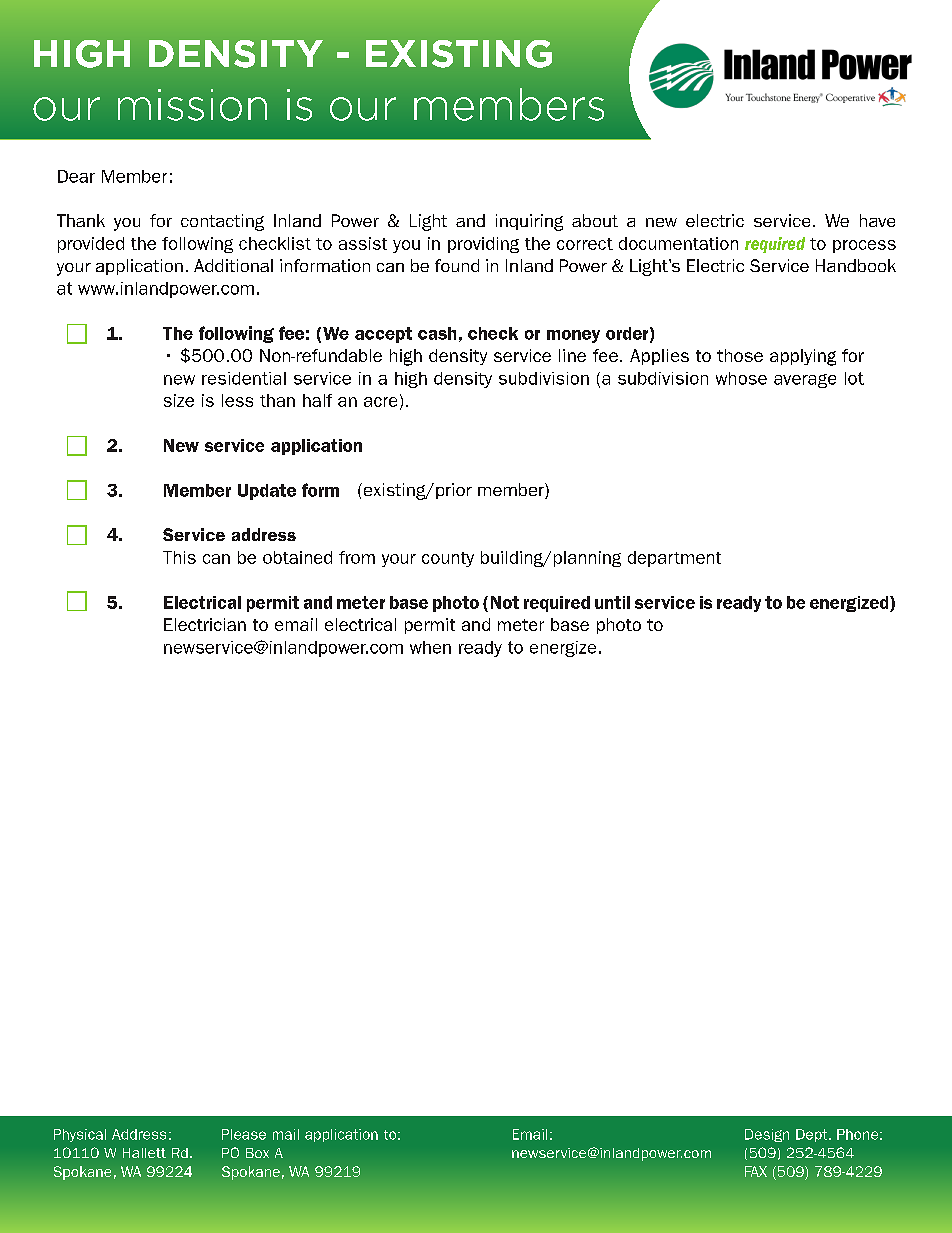 Image resolution: width=952 pixels, height=1233 pixels. I want to click on Box, so click(257, 1153).
